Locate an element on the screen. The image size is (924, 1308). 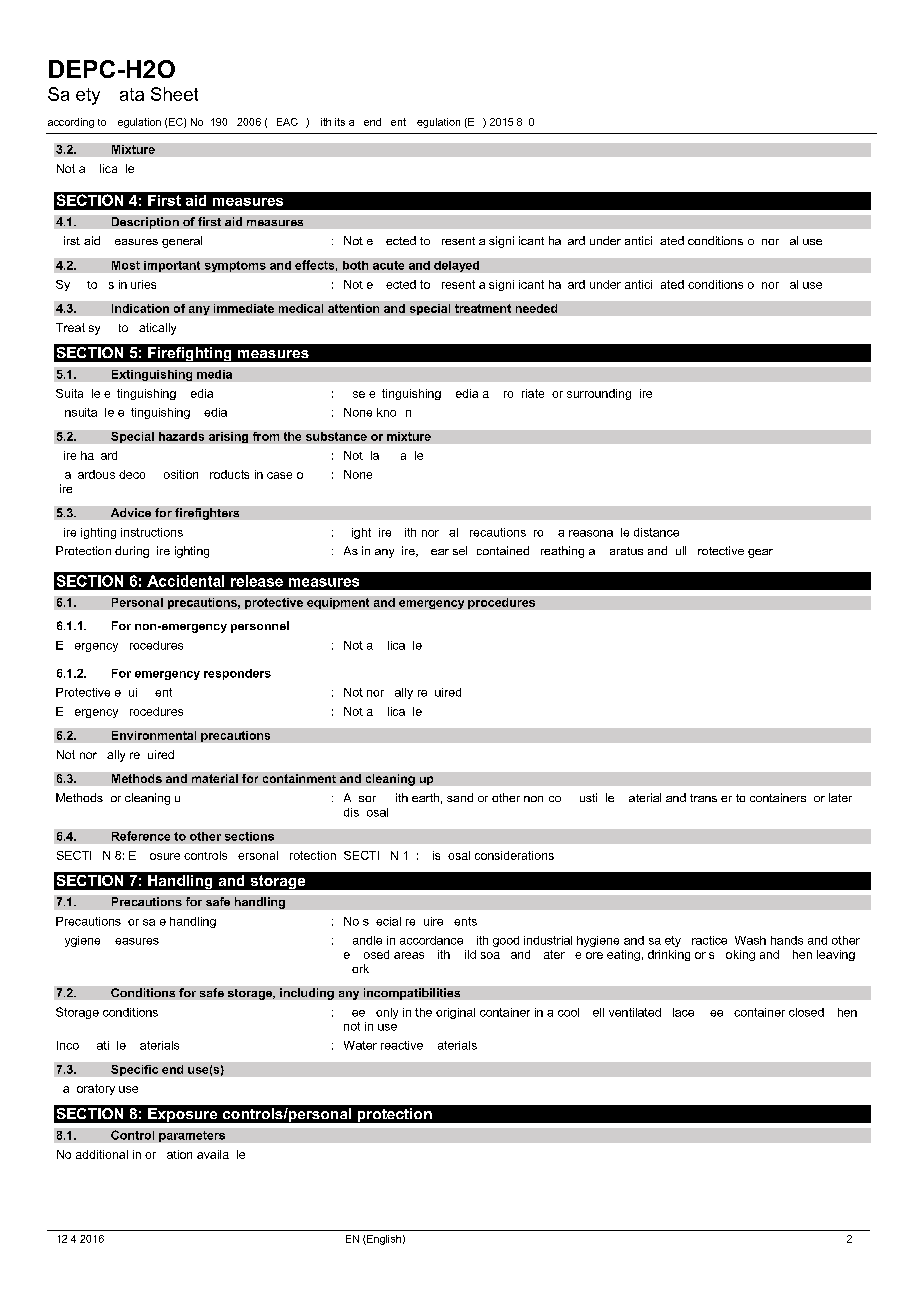
distance is located at coordinates (656, 532).
